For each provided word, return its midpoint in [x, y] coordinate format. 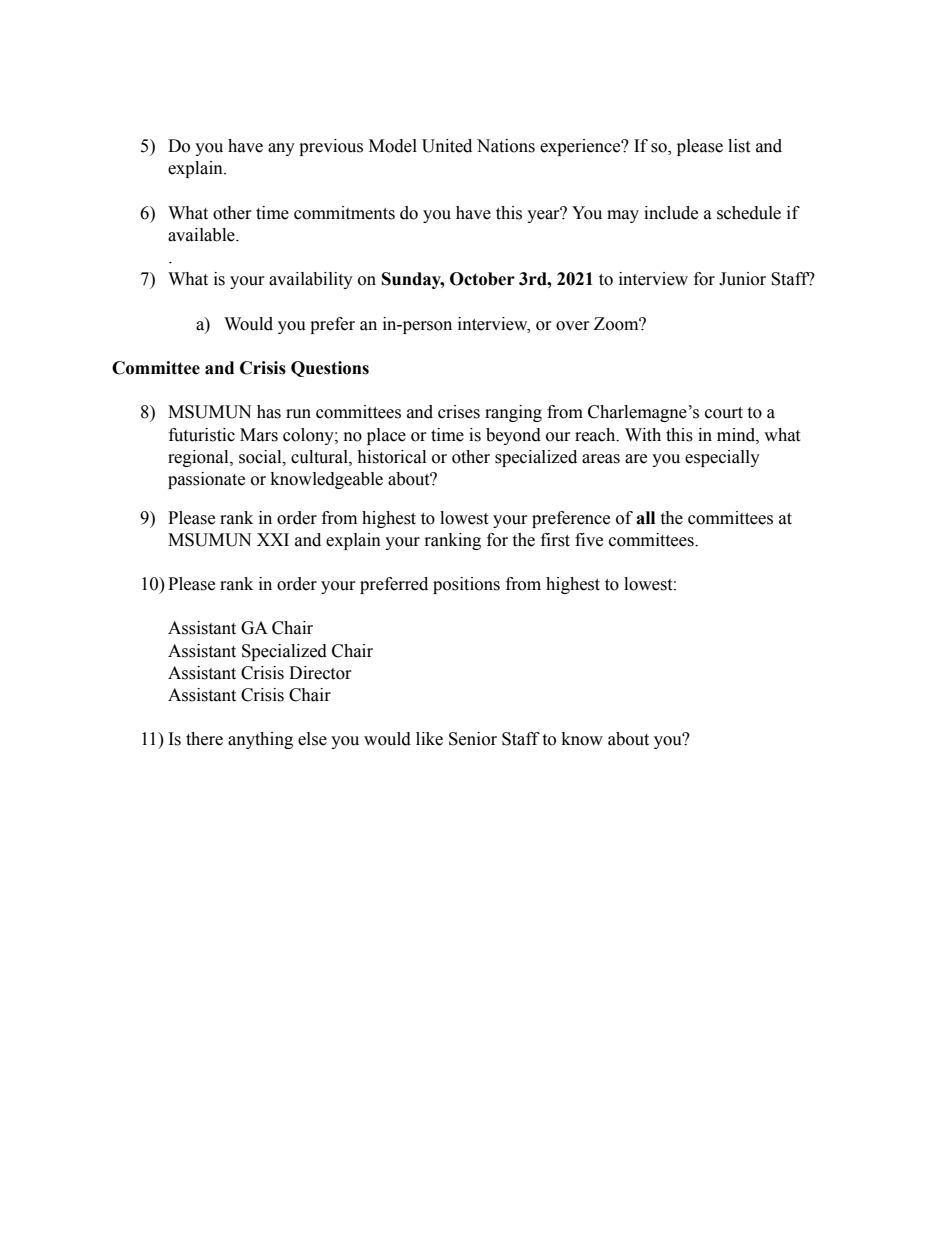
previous [331, 147]
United [447, 146]
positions [466, 585]
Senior [473, 739]
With [643, 435]
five [589, 540]
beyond [513, 436]
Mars [259, 435]
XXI [273, 539]
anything [260, 740]
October [482, 279]
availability [311, 280]
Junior [742, 279]
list [739, 146]
